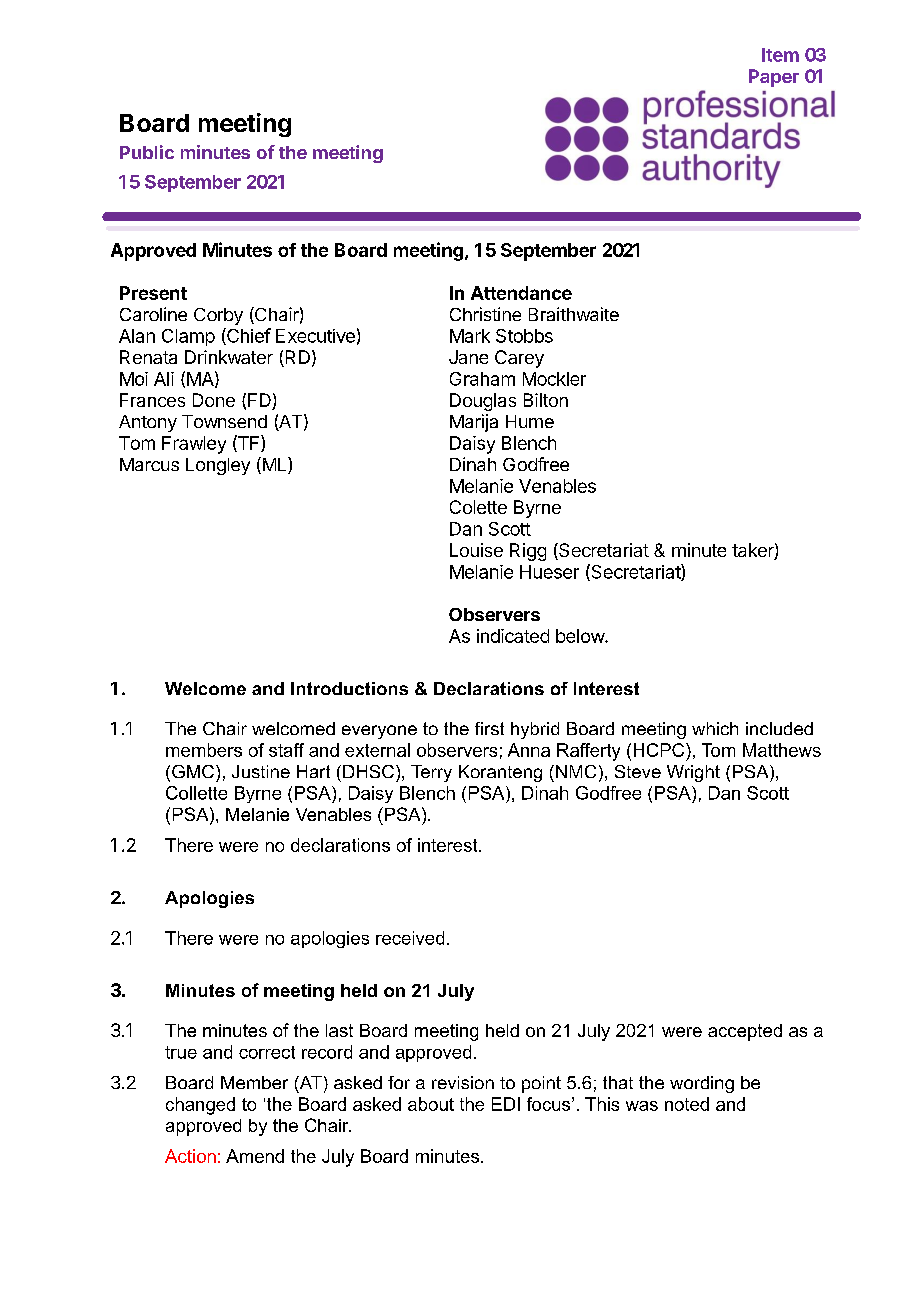  What do you see at coordinates (687, 1104) in the image?
I see `noted` at bounding box center [687, 1104].
